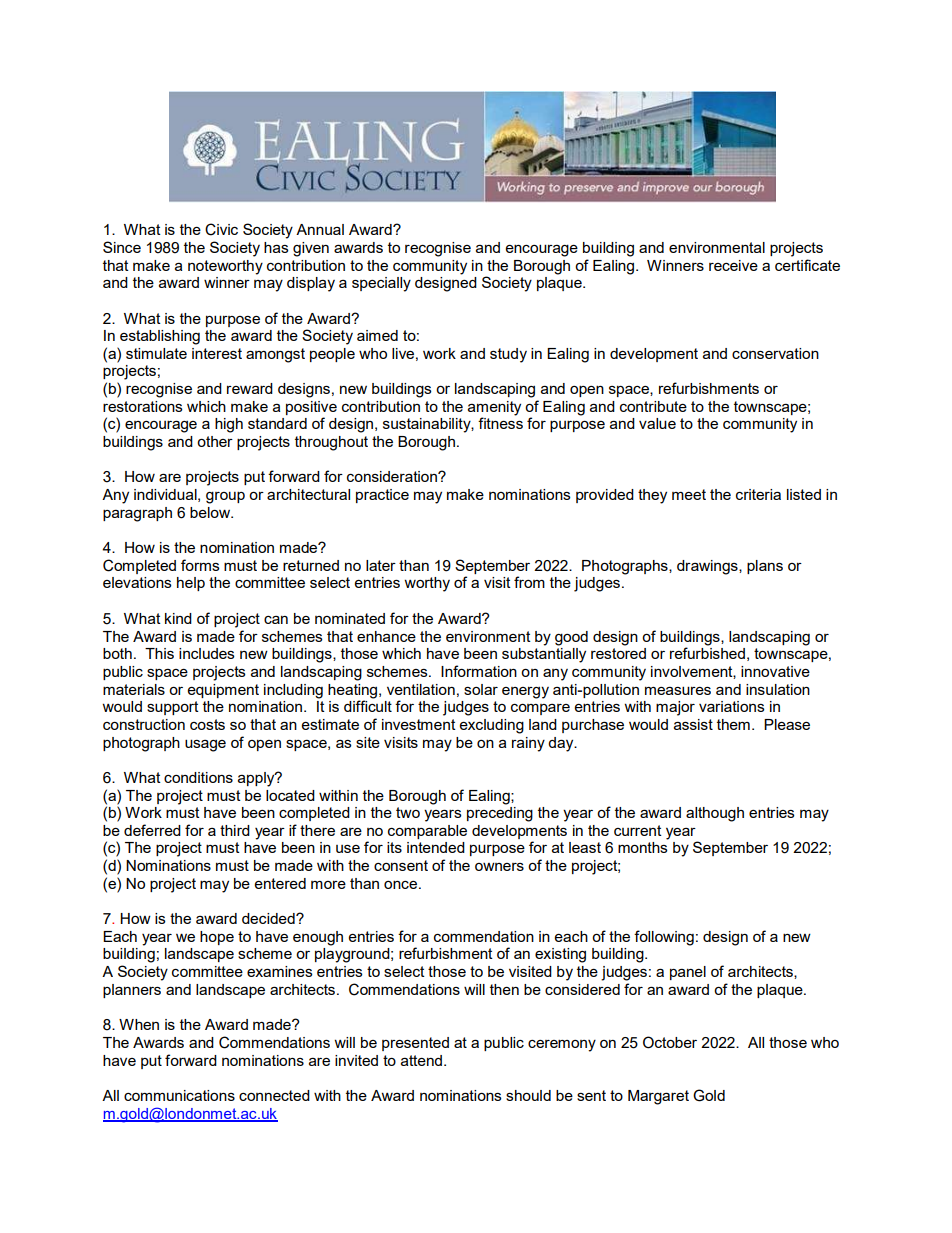  I want to click on fitness, so click(500, 422).
